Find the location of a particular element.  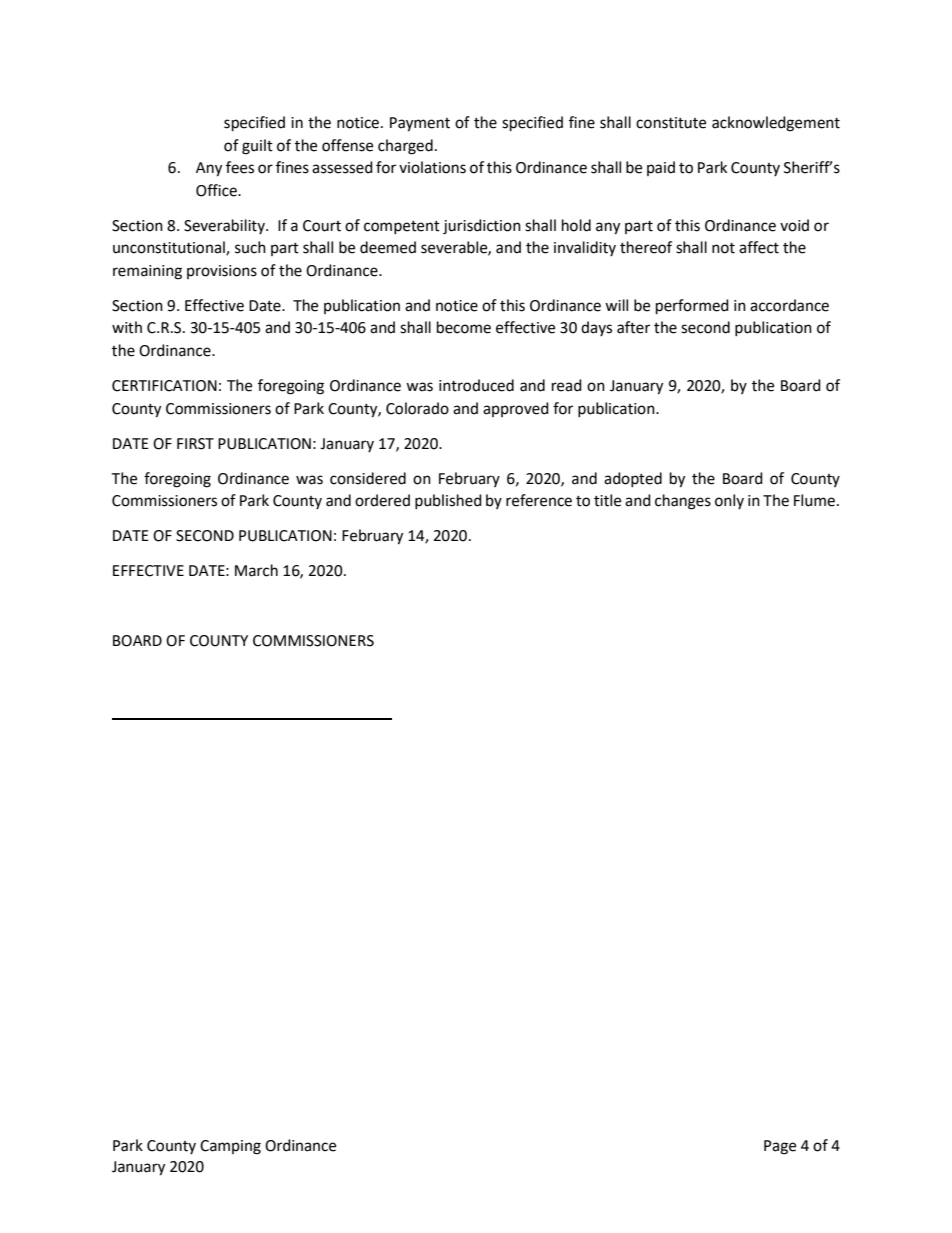

only is located at coordinates (729, 501).
